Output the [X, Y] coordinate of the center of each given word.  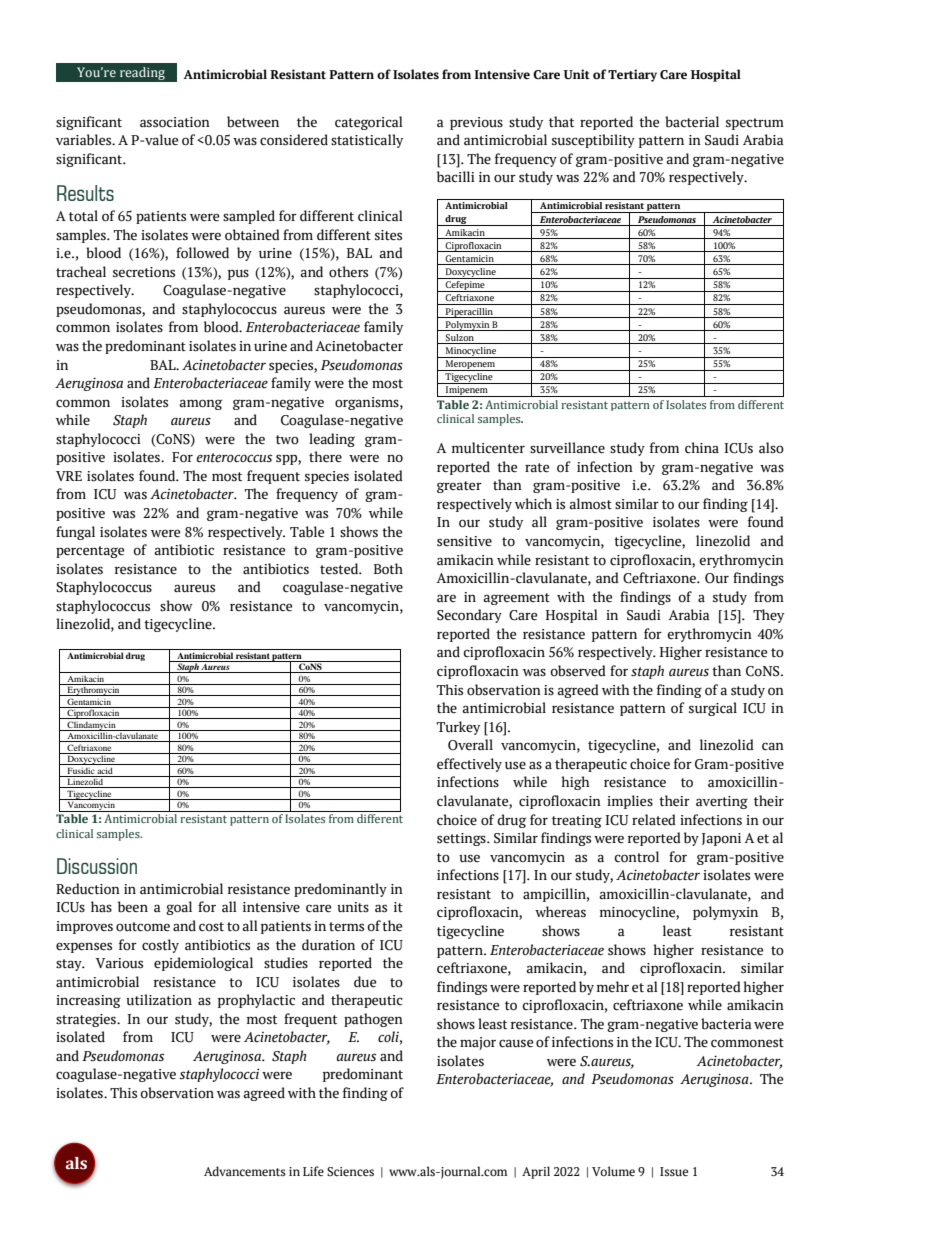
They [768, 616]
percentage [90, 552]
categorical [368, 123]
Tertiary [632, 75]
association [175, 122]
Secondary [469, 616]
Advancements [245, 1171]
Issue [674, 1171]
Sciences [350, 1172]
